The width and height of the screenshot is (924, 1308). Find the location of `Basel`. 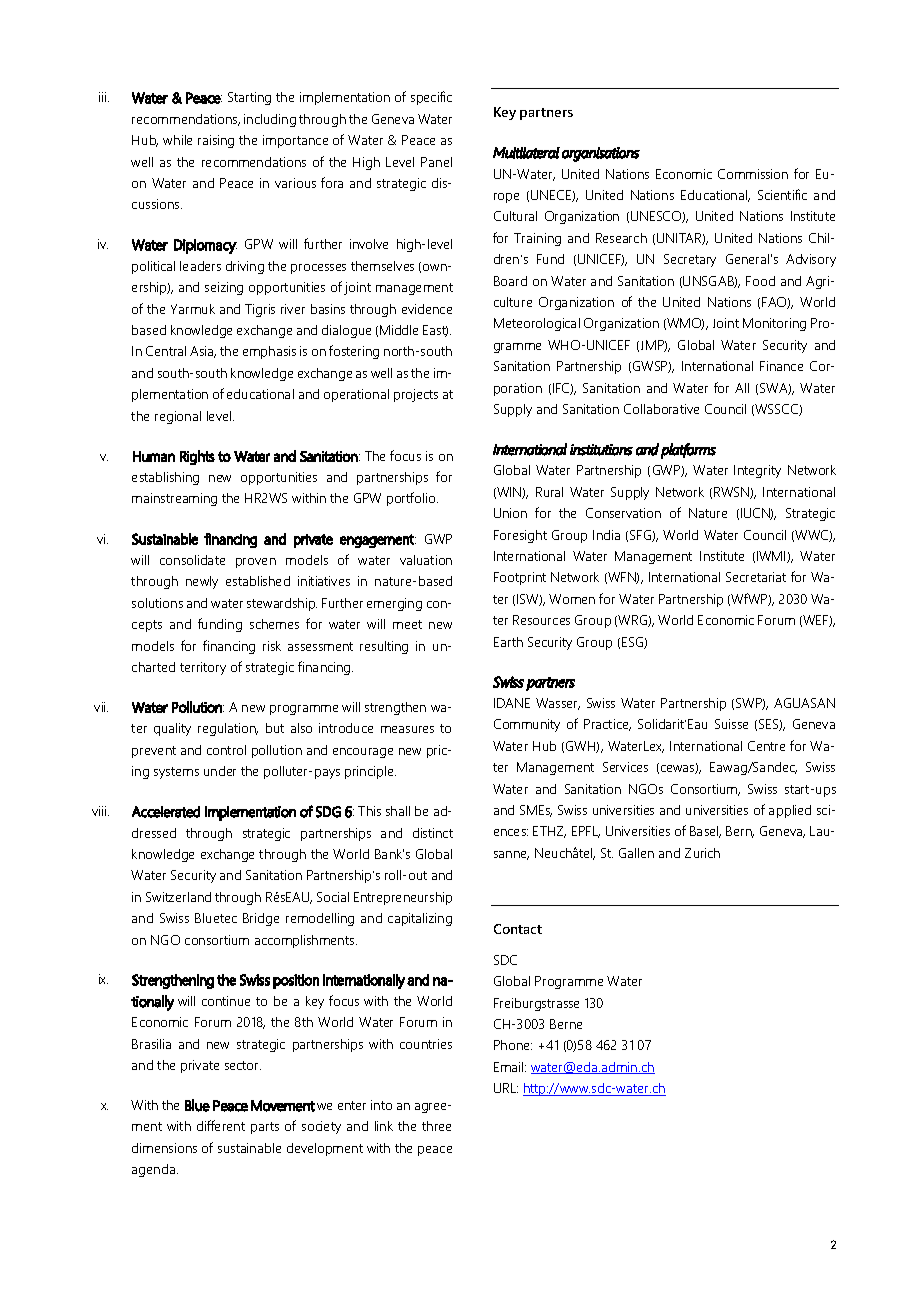

Basel is located at coordinates (705, 832).
